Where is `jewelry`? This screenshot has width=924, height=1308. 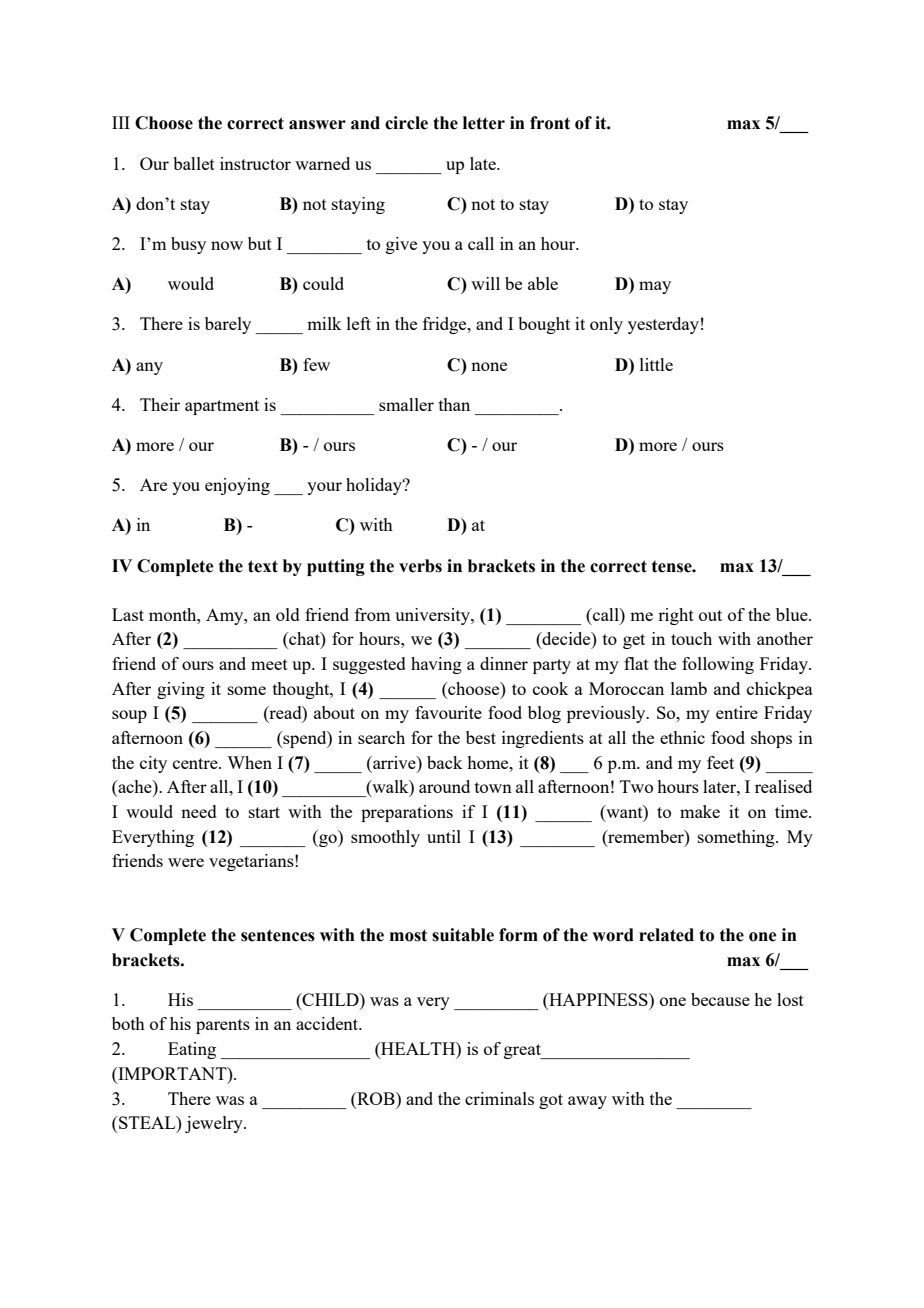
jewelry is located at coordinates (215, 1124).
